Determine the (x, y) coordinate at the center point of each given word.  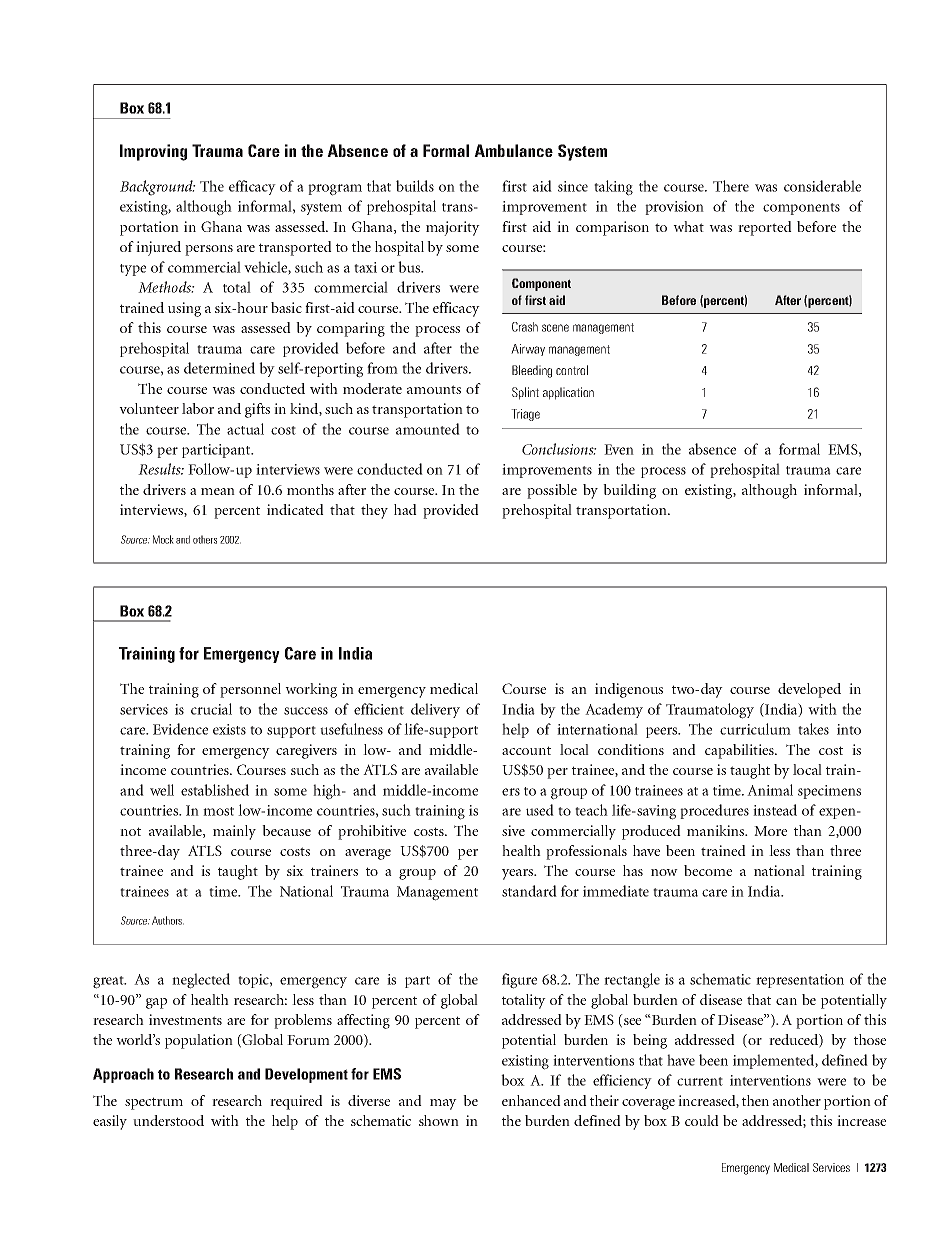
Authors (168, 920)
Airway (528, 350)
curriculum (755, 729)
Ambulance (513, 150)
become (708, 870)
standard (529, 891)
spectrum (154, 1103)
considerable (822, 186)
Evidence (180, 729)
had (405, 509)
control (572, 370)
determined (219, 368)
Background (157, 188)
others (205, 539)
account (526, 750)
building (629, 491)
